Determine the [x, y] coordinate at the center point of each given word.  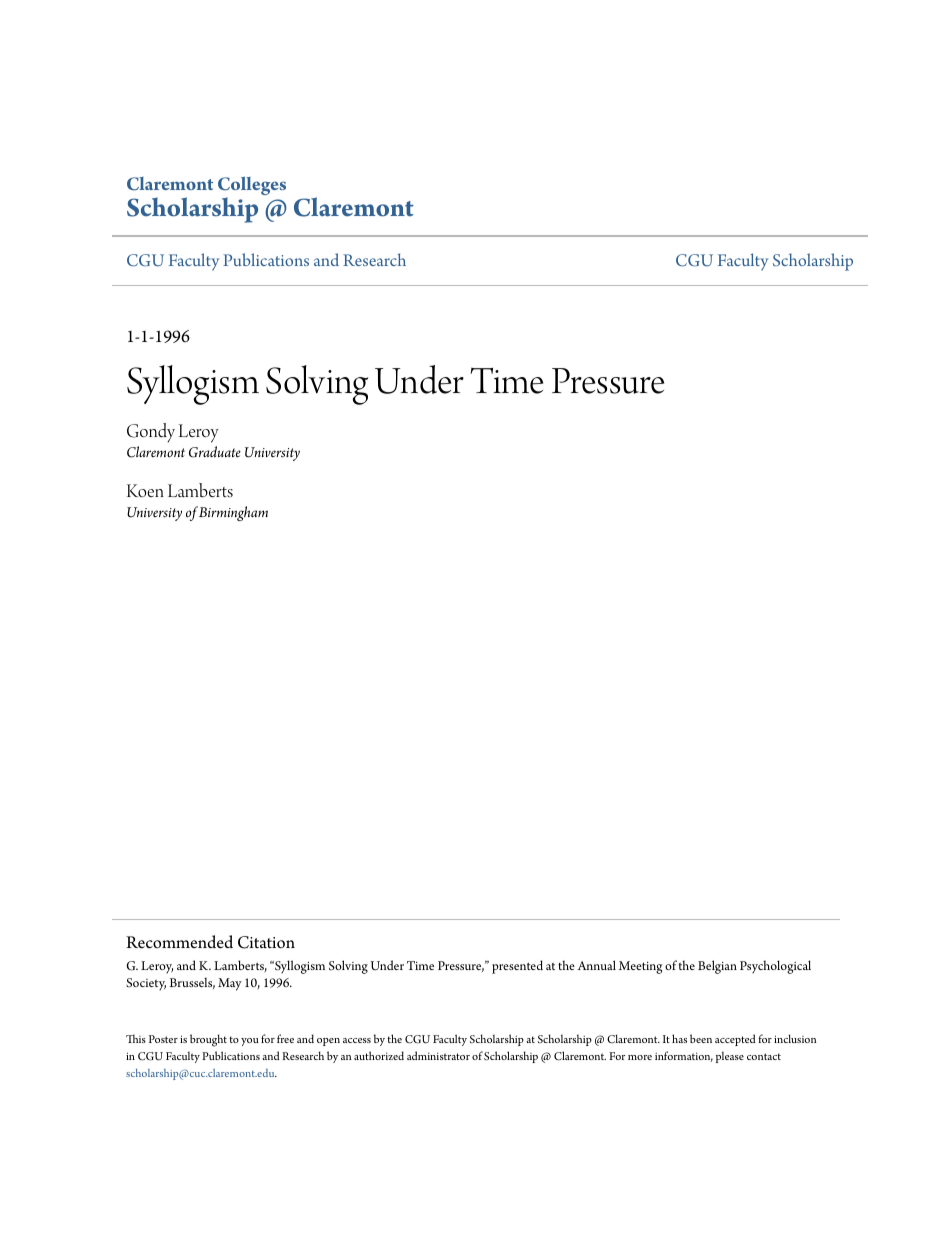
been [701, 1038]
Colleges [252, 187]
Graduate [215, 452]
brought [208, 1040]
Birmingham [233, 513]
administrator [438, 1055]
